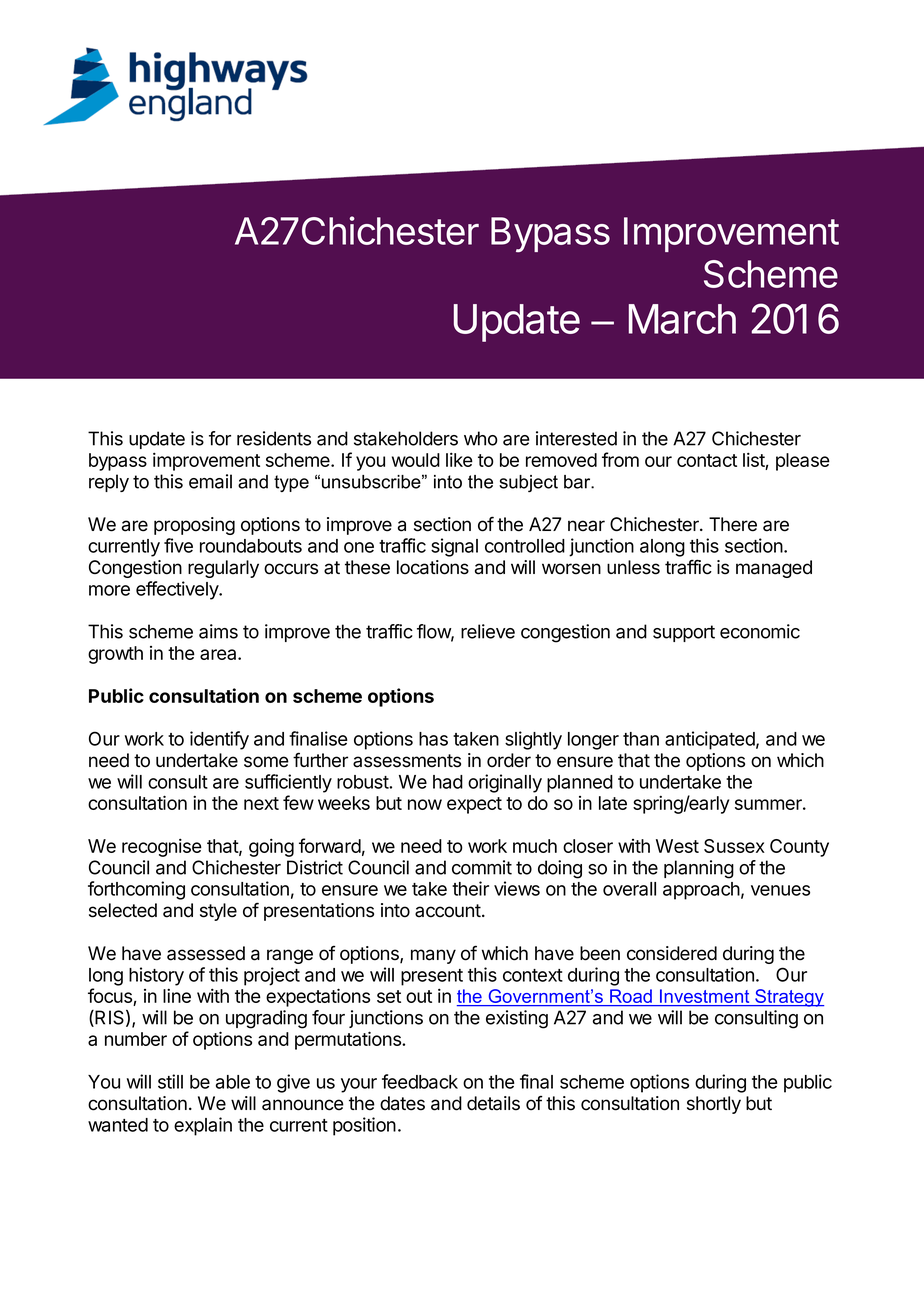  I want to click on March, so click(682, 319).
